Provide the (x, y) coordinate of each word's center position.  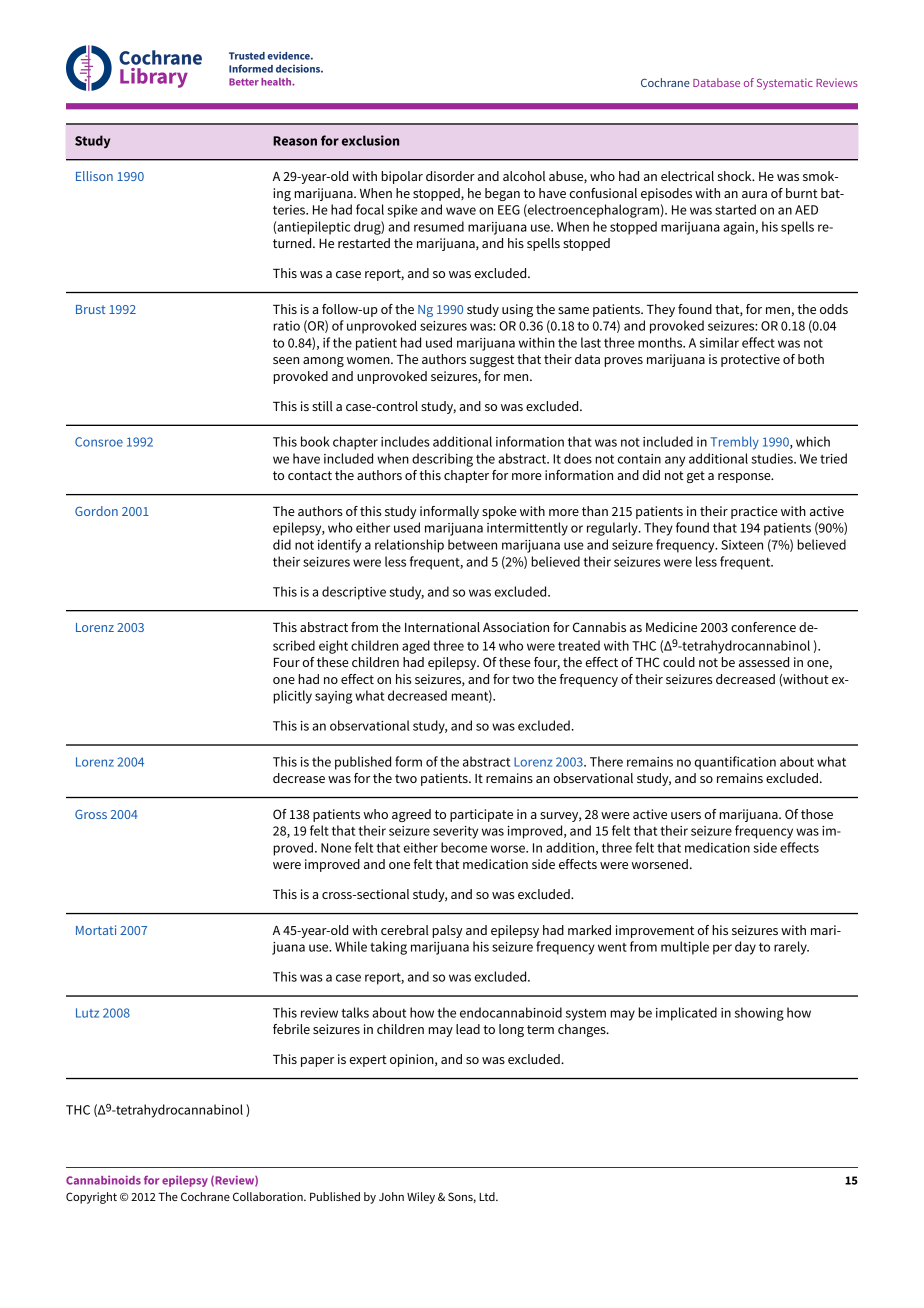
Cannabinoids (103, 1180)
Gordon (96, 511)
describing (442, 460)
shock (736, 176)
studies (773, 458)
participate (481, 815)
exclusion (370, 140)
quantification (735, 763)
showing (759, 1014)
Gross (91, 814)
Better (244, 82)
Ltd (488, 1196)
